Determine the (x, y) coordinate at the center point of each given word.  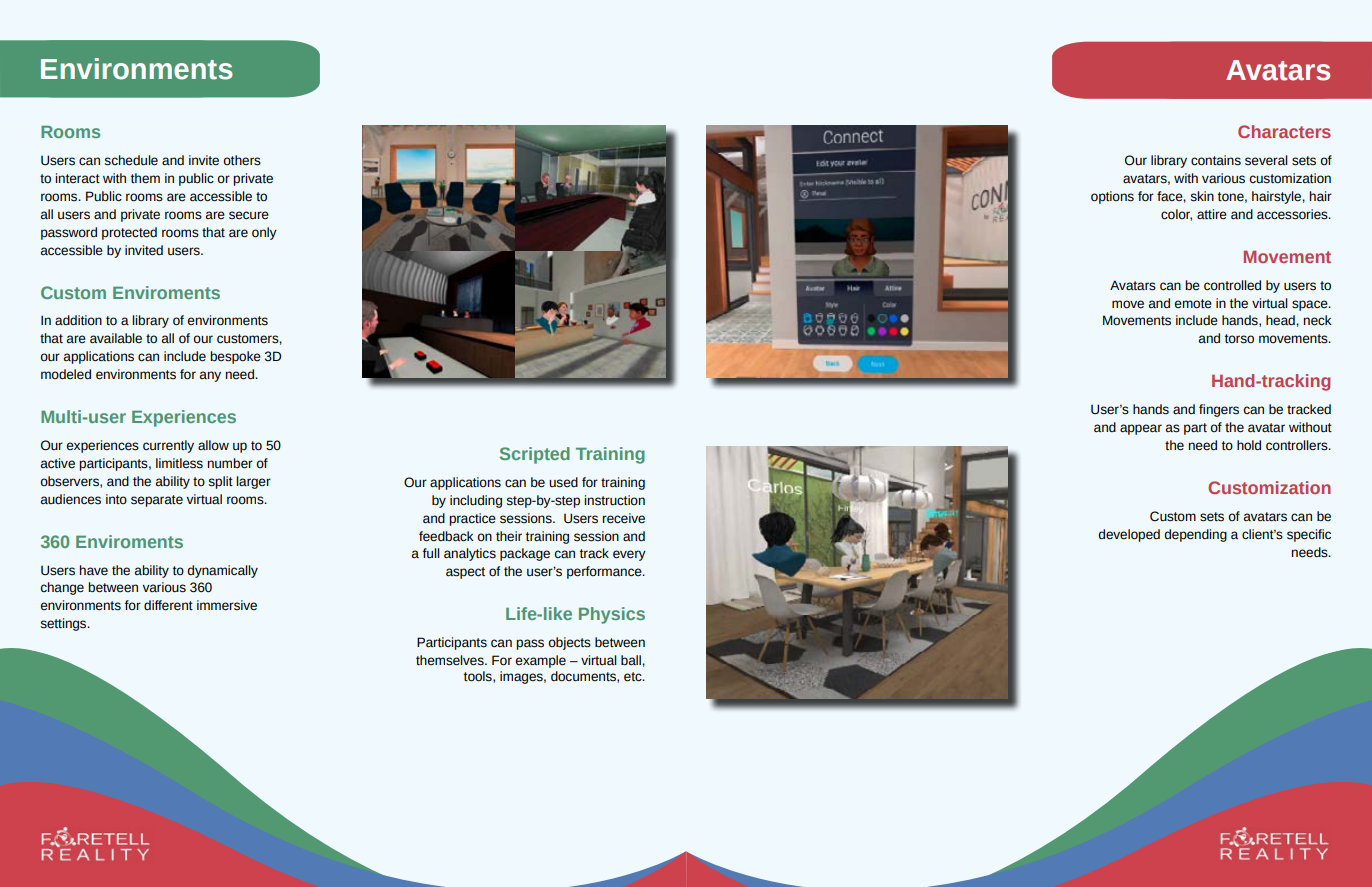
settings (65, 624)
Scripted (535, 455)
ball (632, 660)
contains (1216, 160)
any (210, 376)
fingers (1219, 410)
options (1112, 197)
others (242, 160)
